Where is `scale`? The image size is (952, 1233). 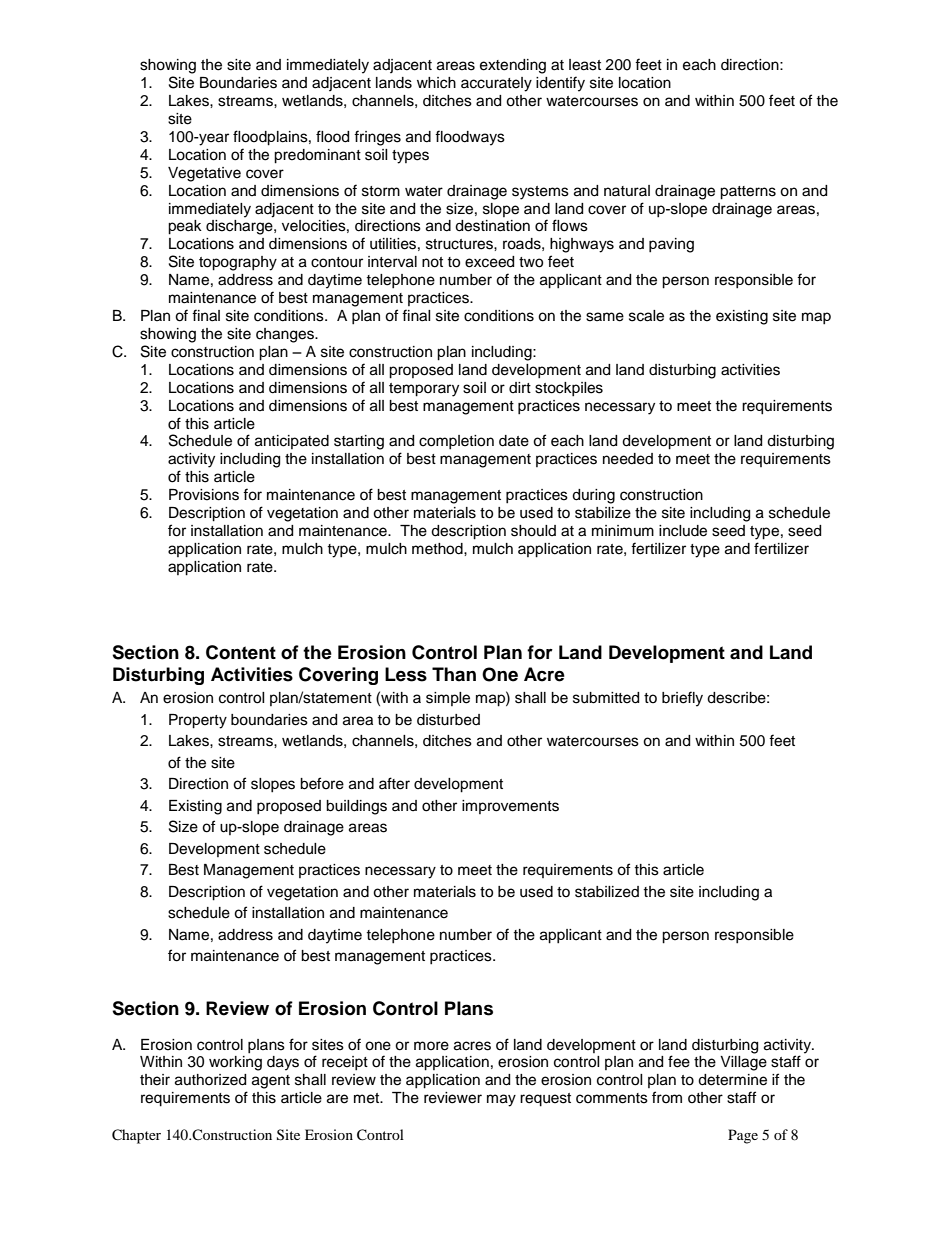 scale is located at coordinates (646, 316).
